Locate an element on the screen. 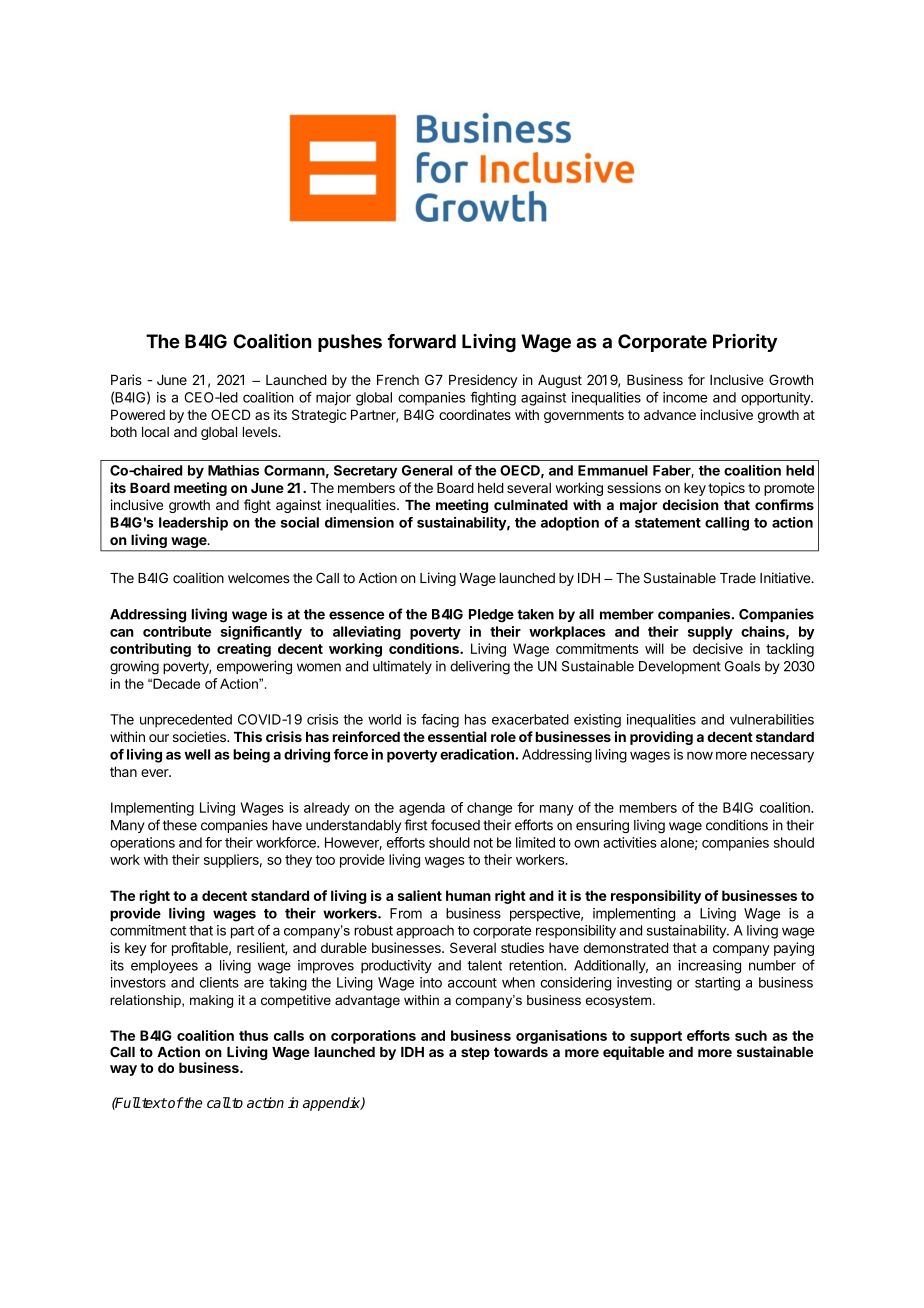  Paris is located at coordinates (126, 379).
